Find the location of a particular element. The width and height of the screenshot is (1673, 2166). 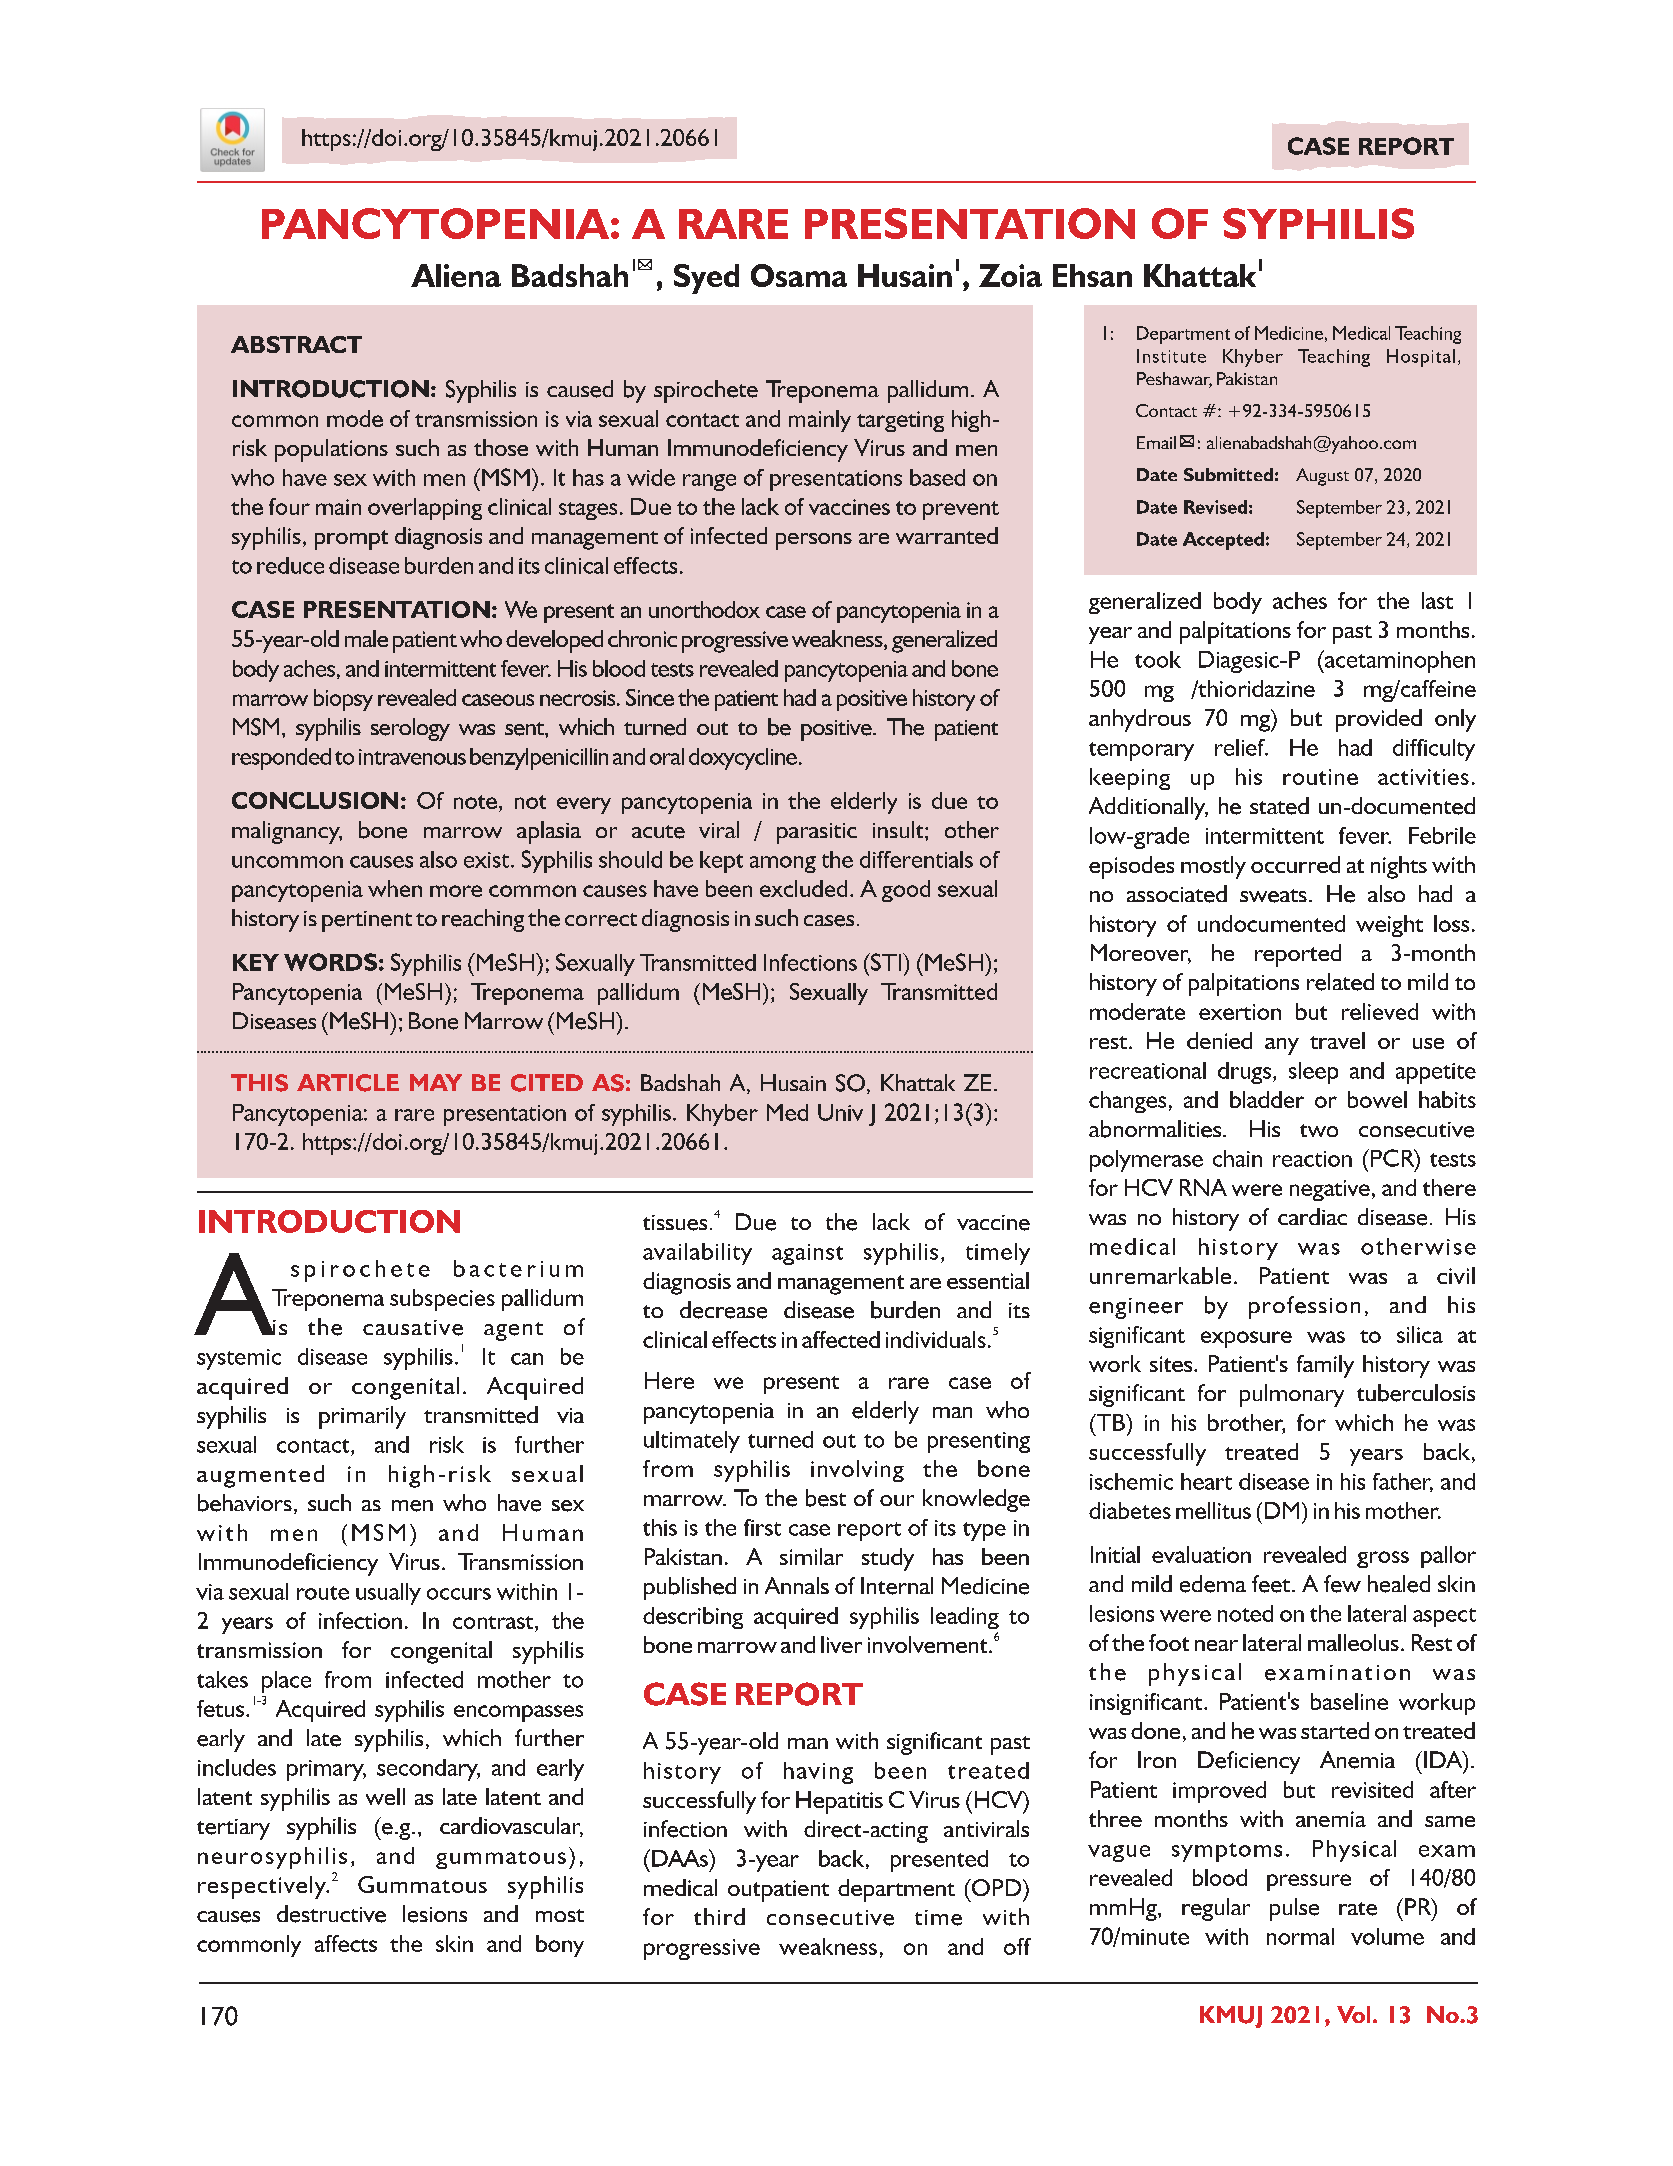

best is located at coordinates (826, 1498).
